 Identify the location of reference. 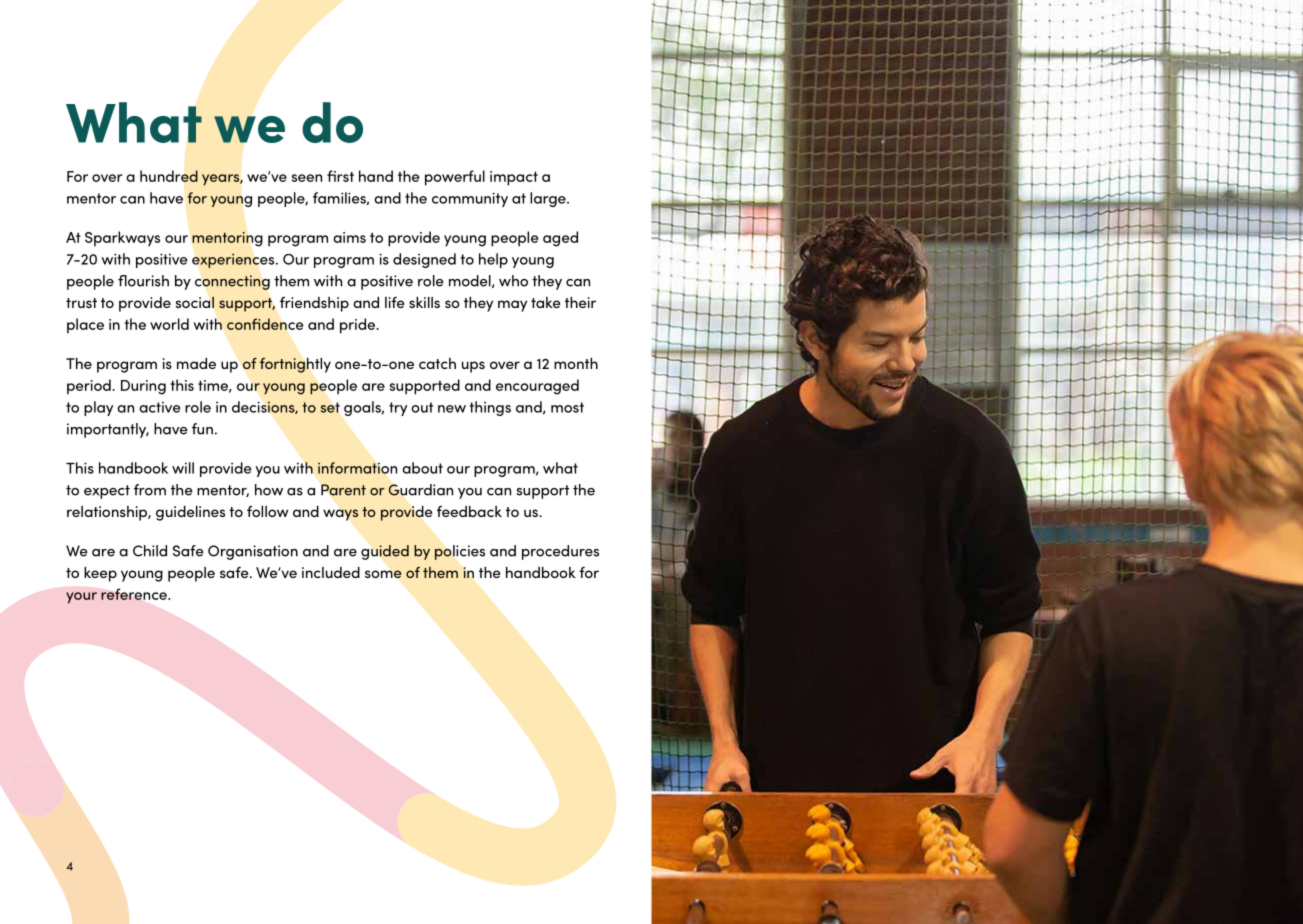
(135, 594).
